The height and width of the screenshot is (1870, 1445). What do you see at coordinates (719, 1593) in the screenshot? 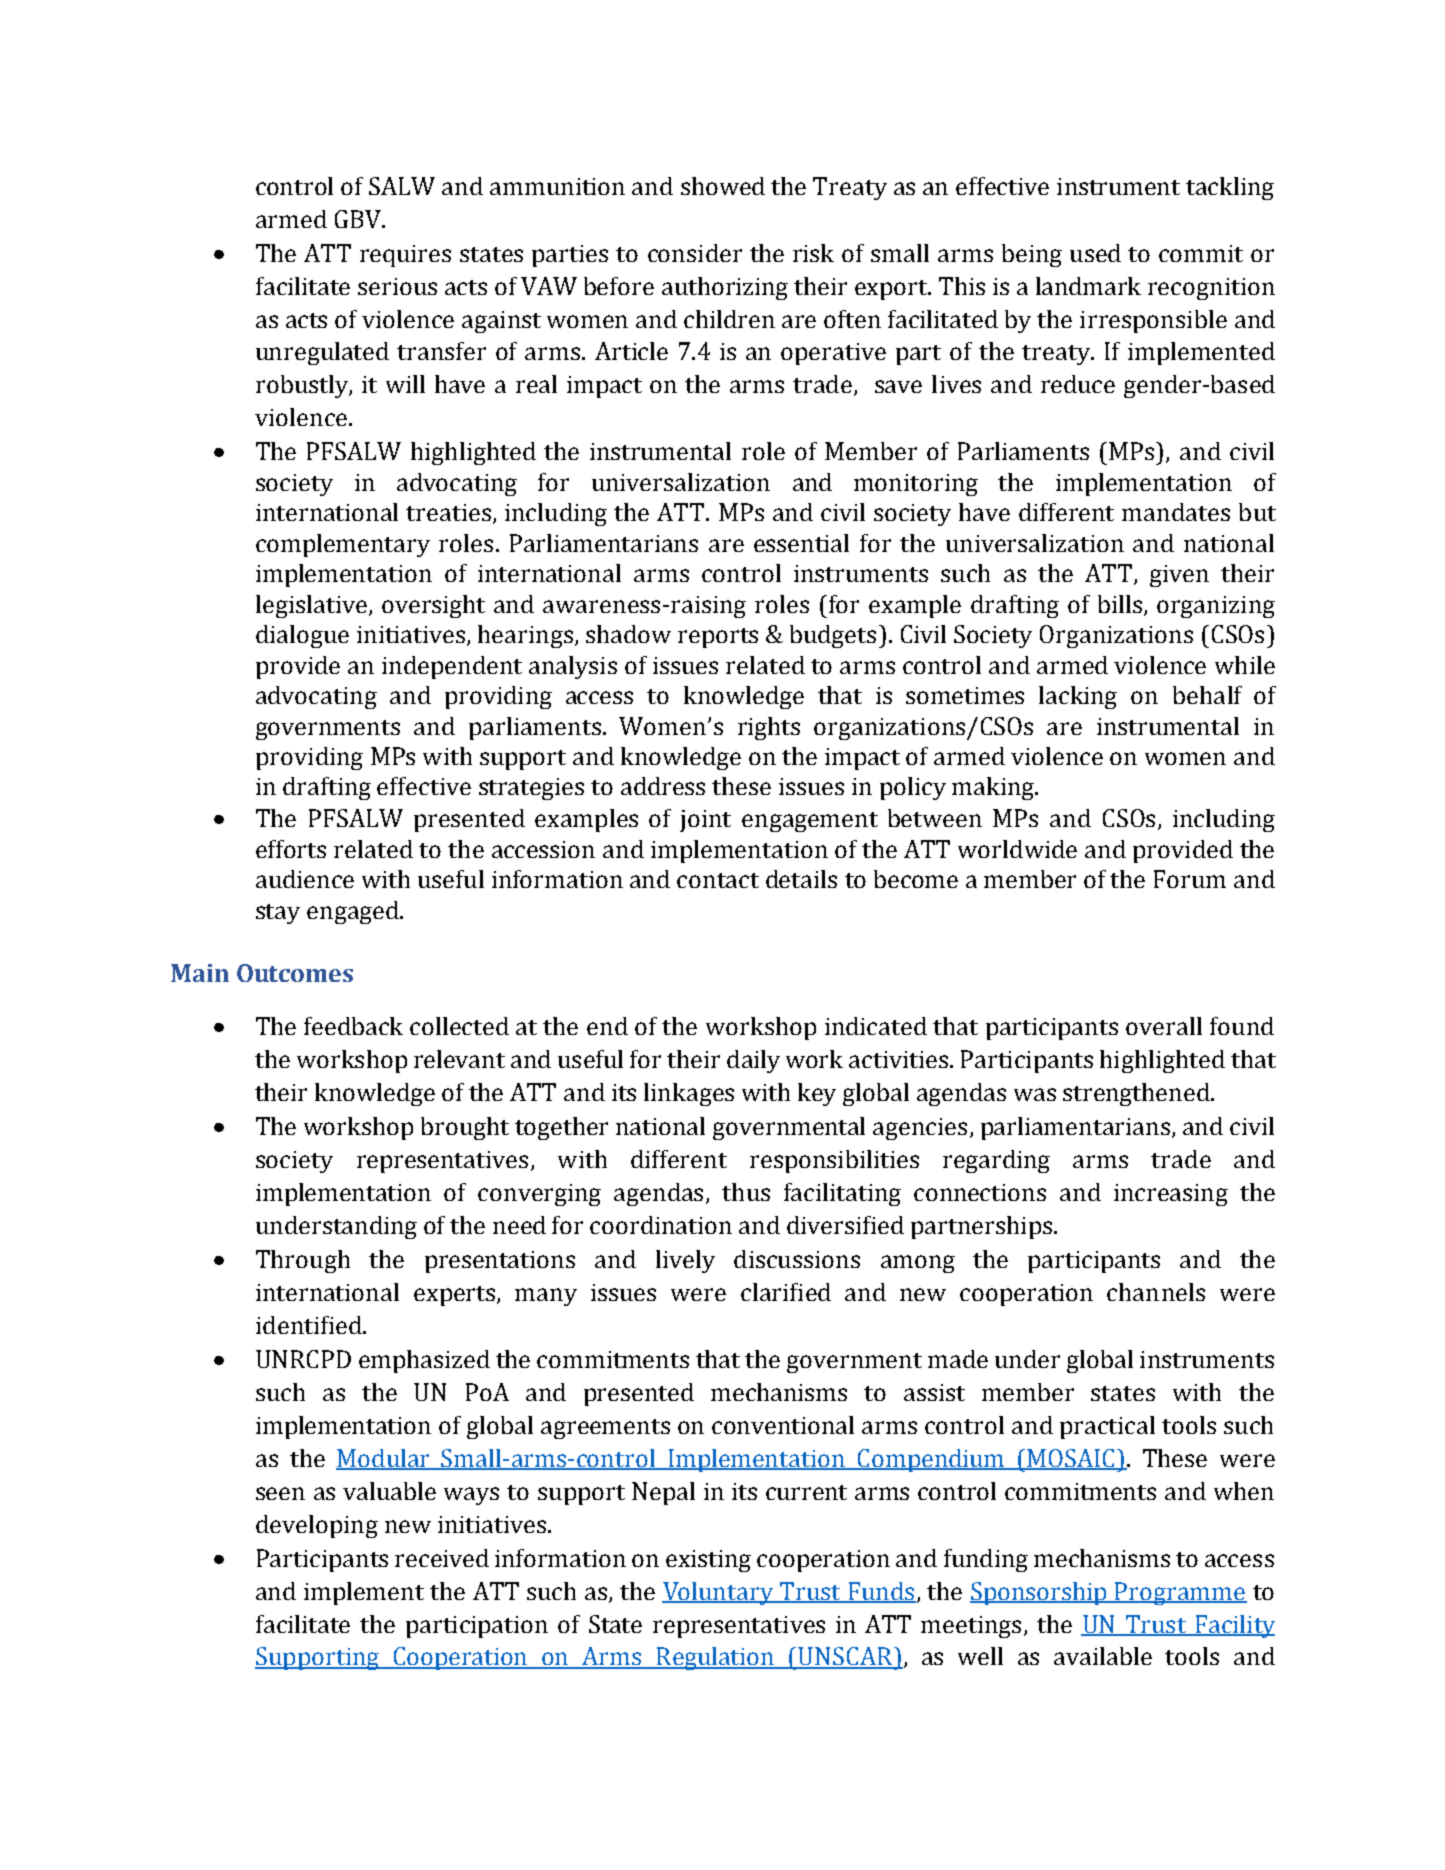
I see `Voluntary` at bounding box center [719, 1593].
